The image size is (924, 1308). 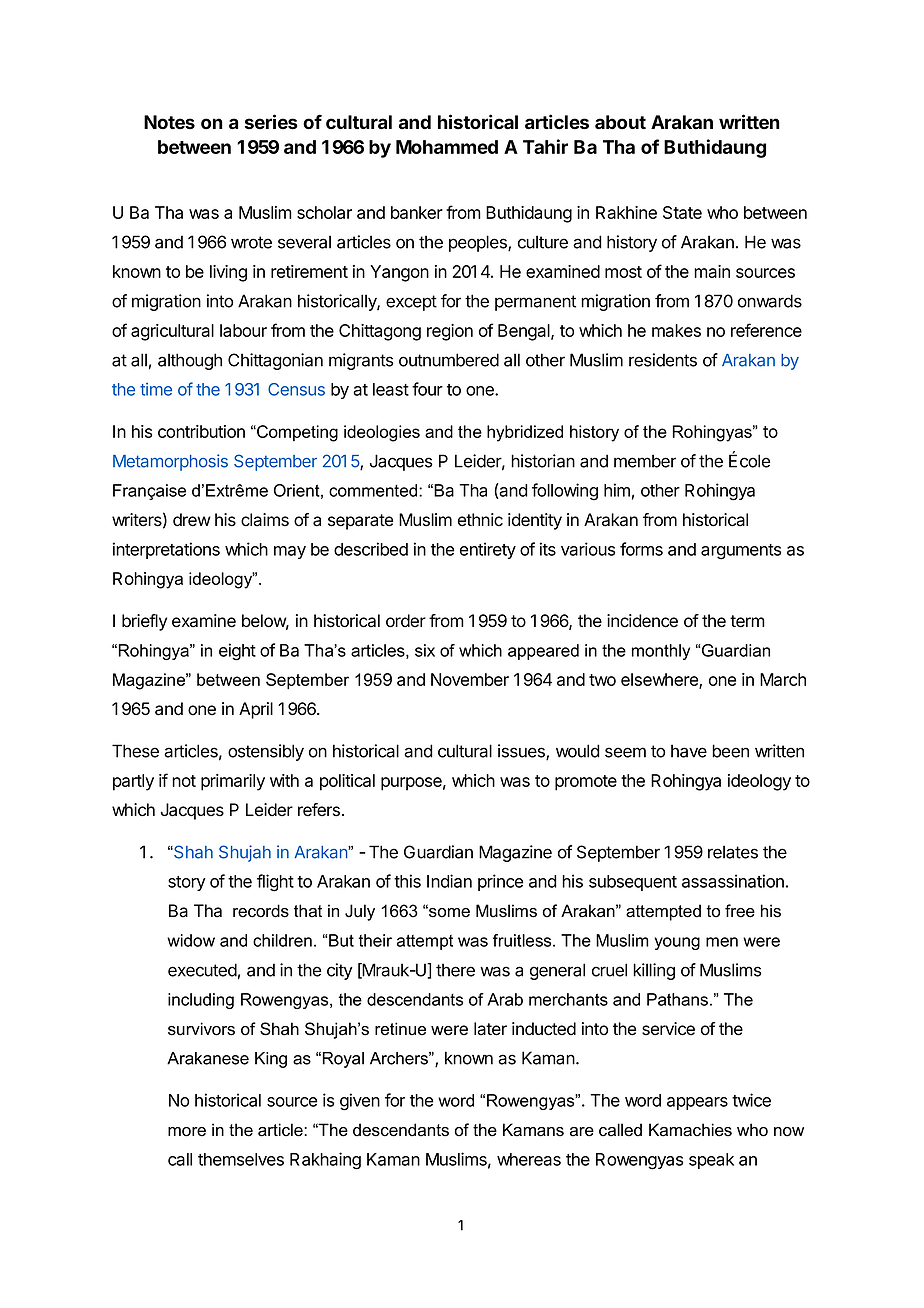 What do you see at coordinates (187, 1132) in the page?
I see `more` at bounding box center [187, 1132].
